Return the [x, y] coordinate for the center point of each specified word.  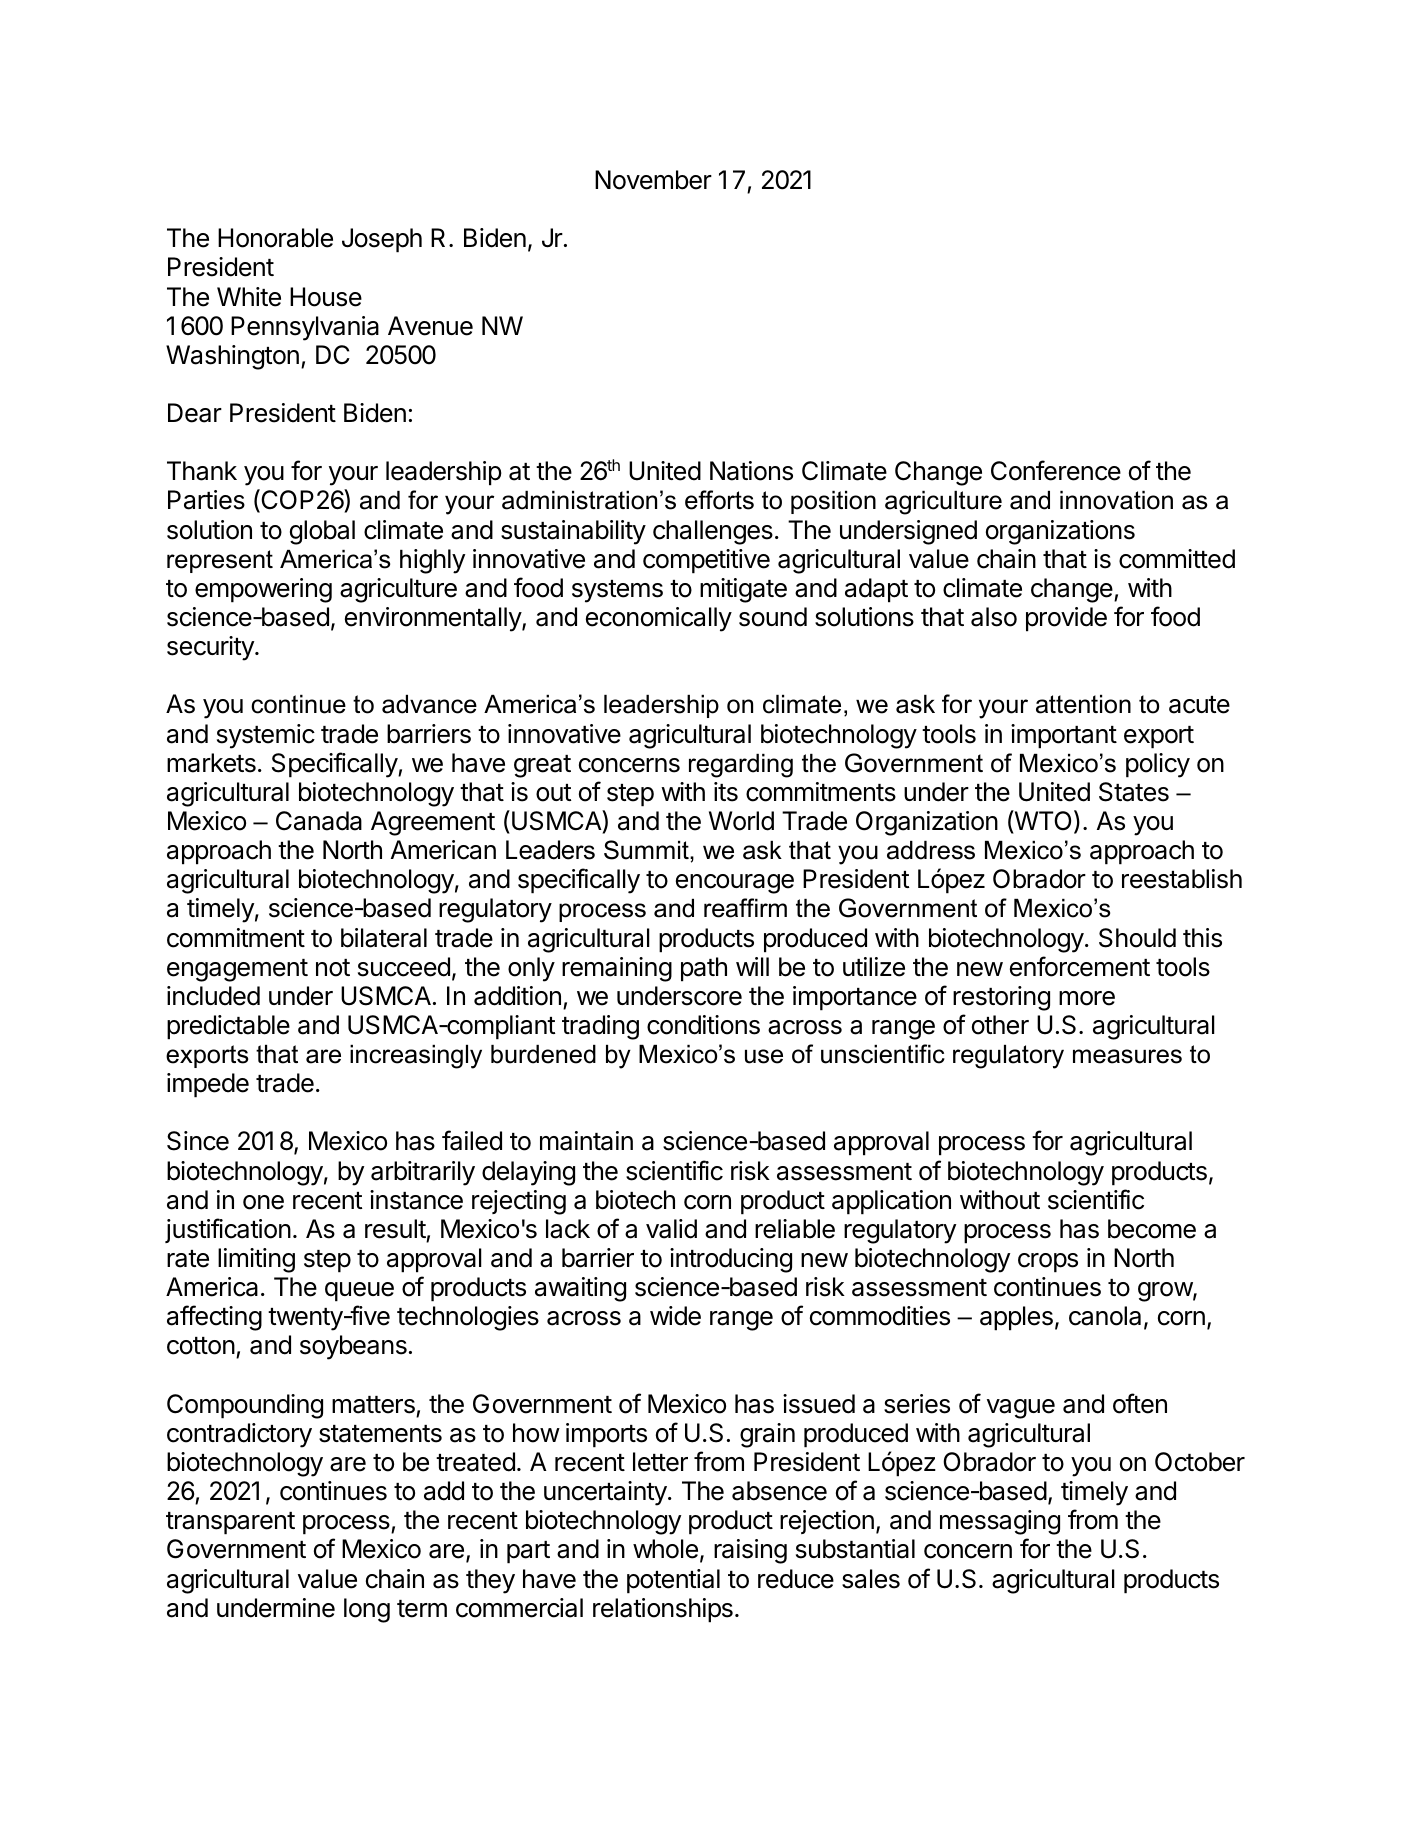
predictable [228, 1027]
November [653, 180]
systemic [266, 736]
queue [359, 1292]
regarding [741, 766]
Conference [1056, 470]
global [322, 532]
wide [675, 1316]
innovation [1116, 500]
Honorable [275, 238]
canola [1105, 1316]
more [1087, 998]
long [367, 1610]
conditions [703, 1025]
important [1064, 736]
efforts [719, 500]
